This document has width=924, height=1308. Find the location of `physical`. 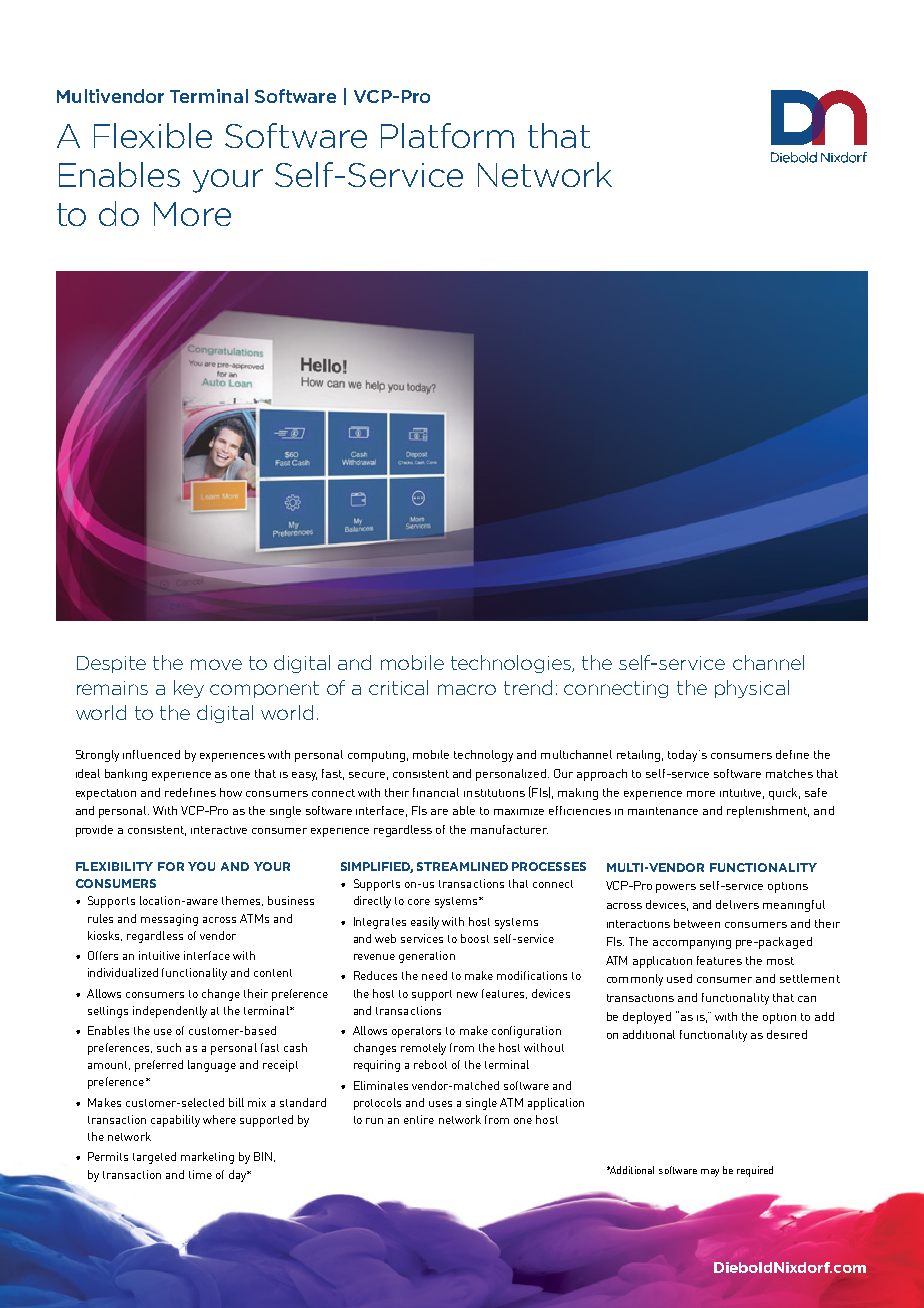

physical is located at coordinates (752, 689).
